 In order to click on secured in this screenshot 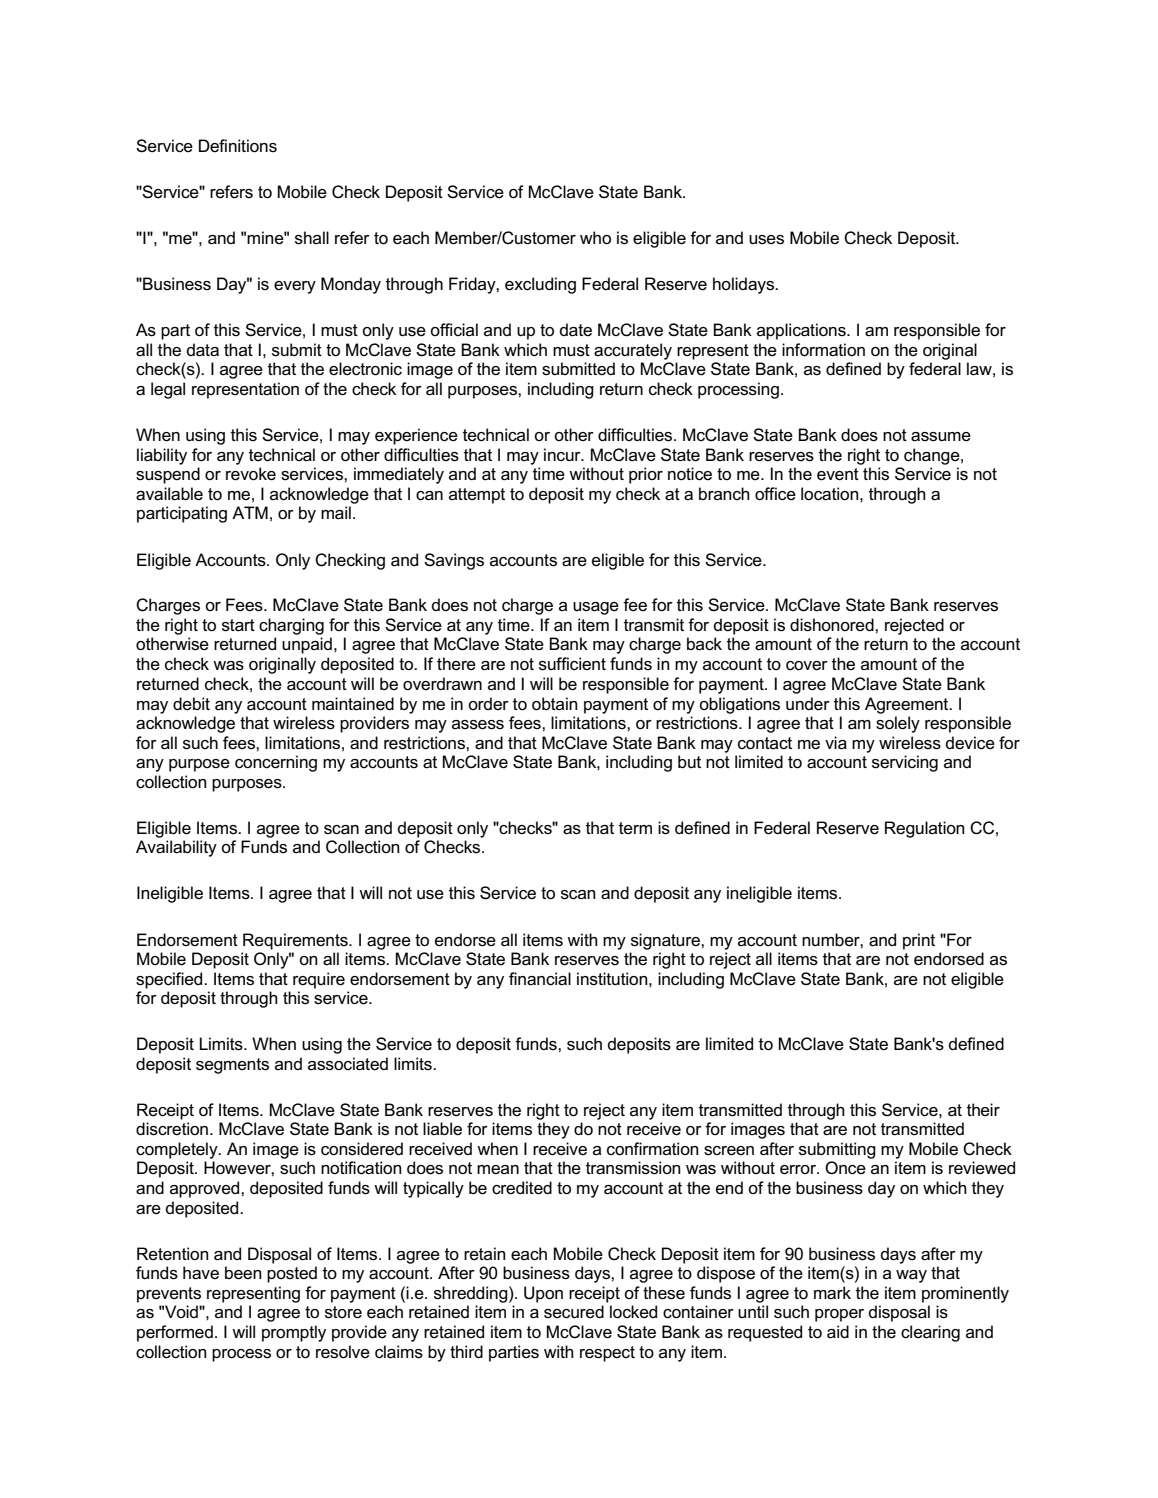, I will do `click(574, 1312)`.
